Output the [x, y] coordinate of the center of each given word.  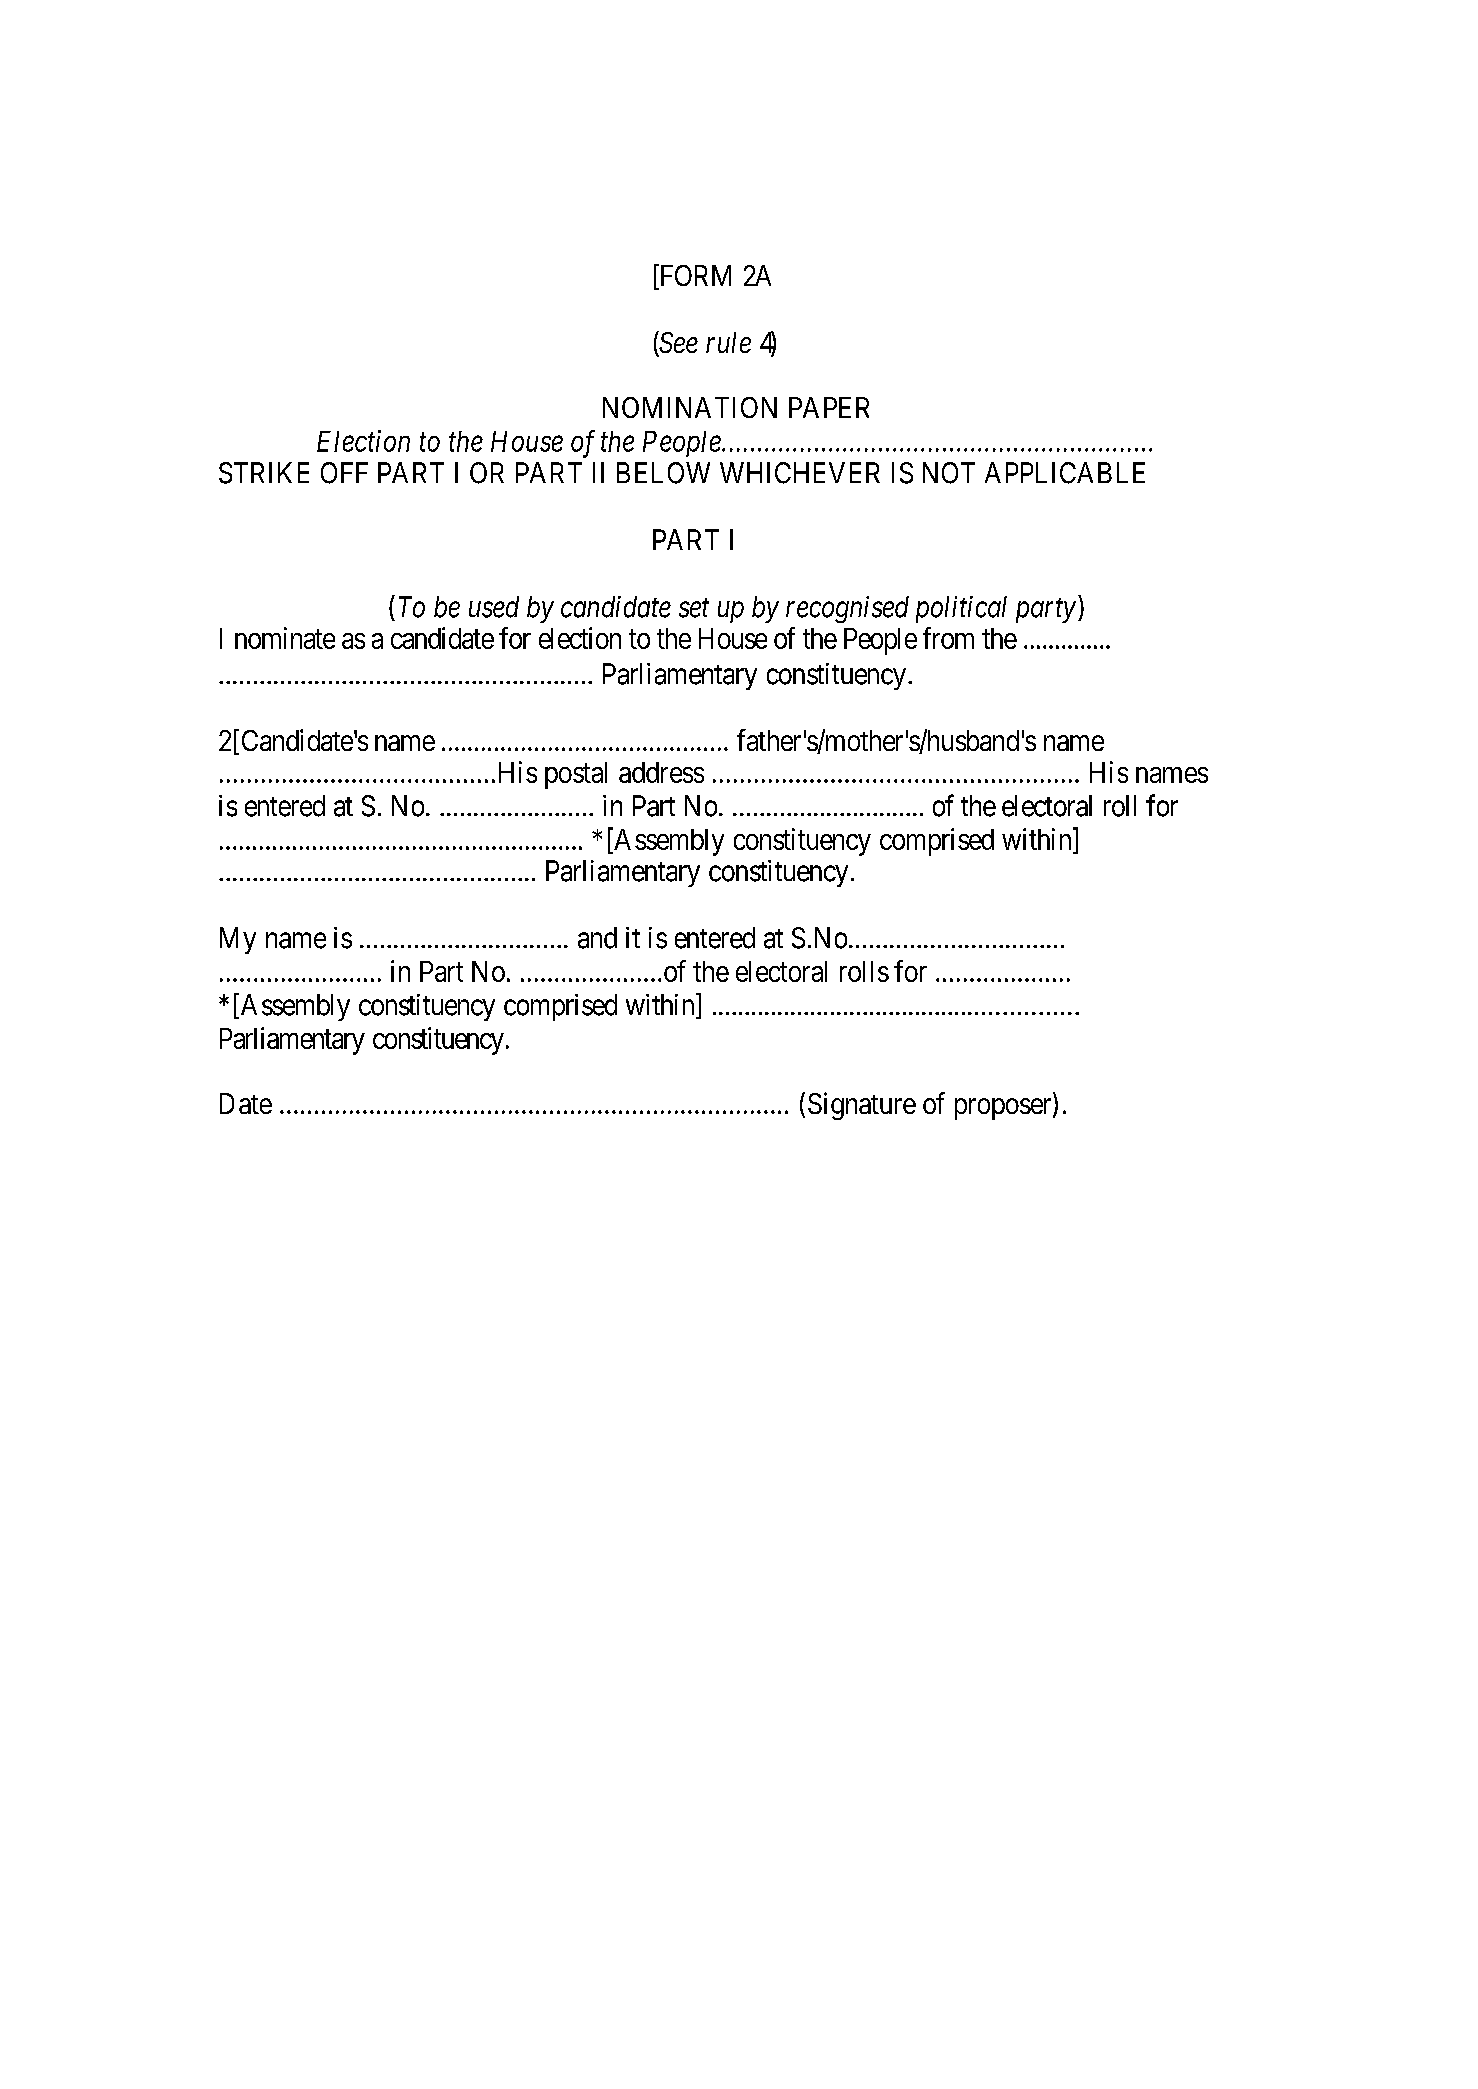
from [948, 638]
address [661, 772]
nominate [285, 638]
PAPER [829, 407]
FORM [694, 276]
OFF [344, 473]
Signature [862, 1106]
